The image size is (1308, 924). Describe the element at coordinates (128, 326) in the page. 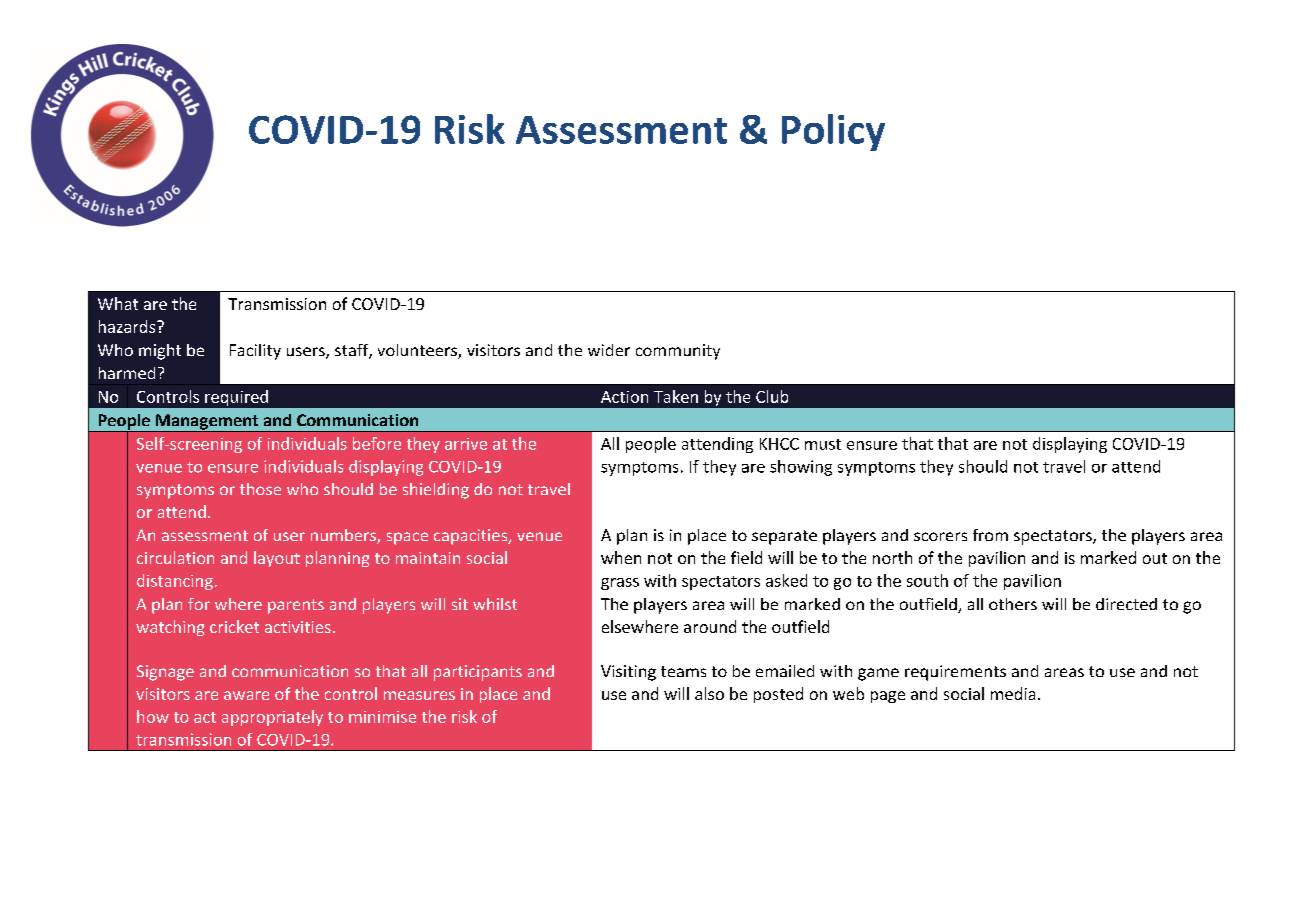

I see `hazards` at that location.
